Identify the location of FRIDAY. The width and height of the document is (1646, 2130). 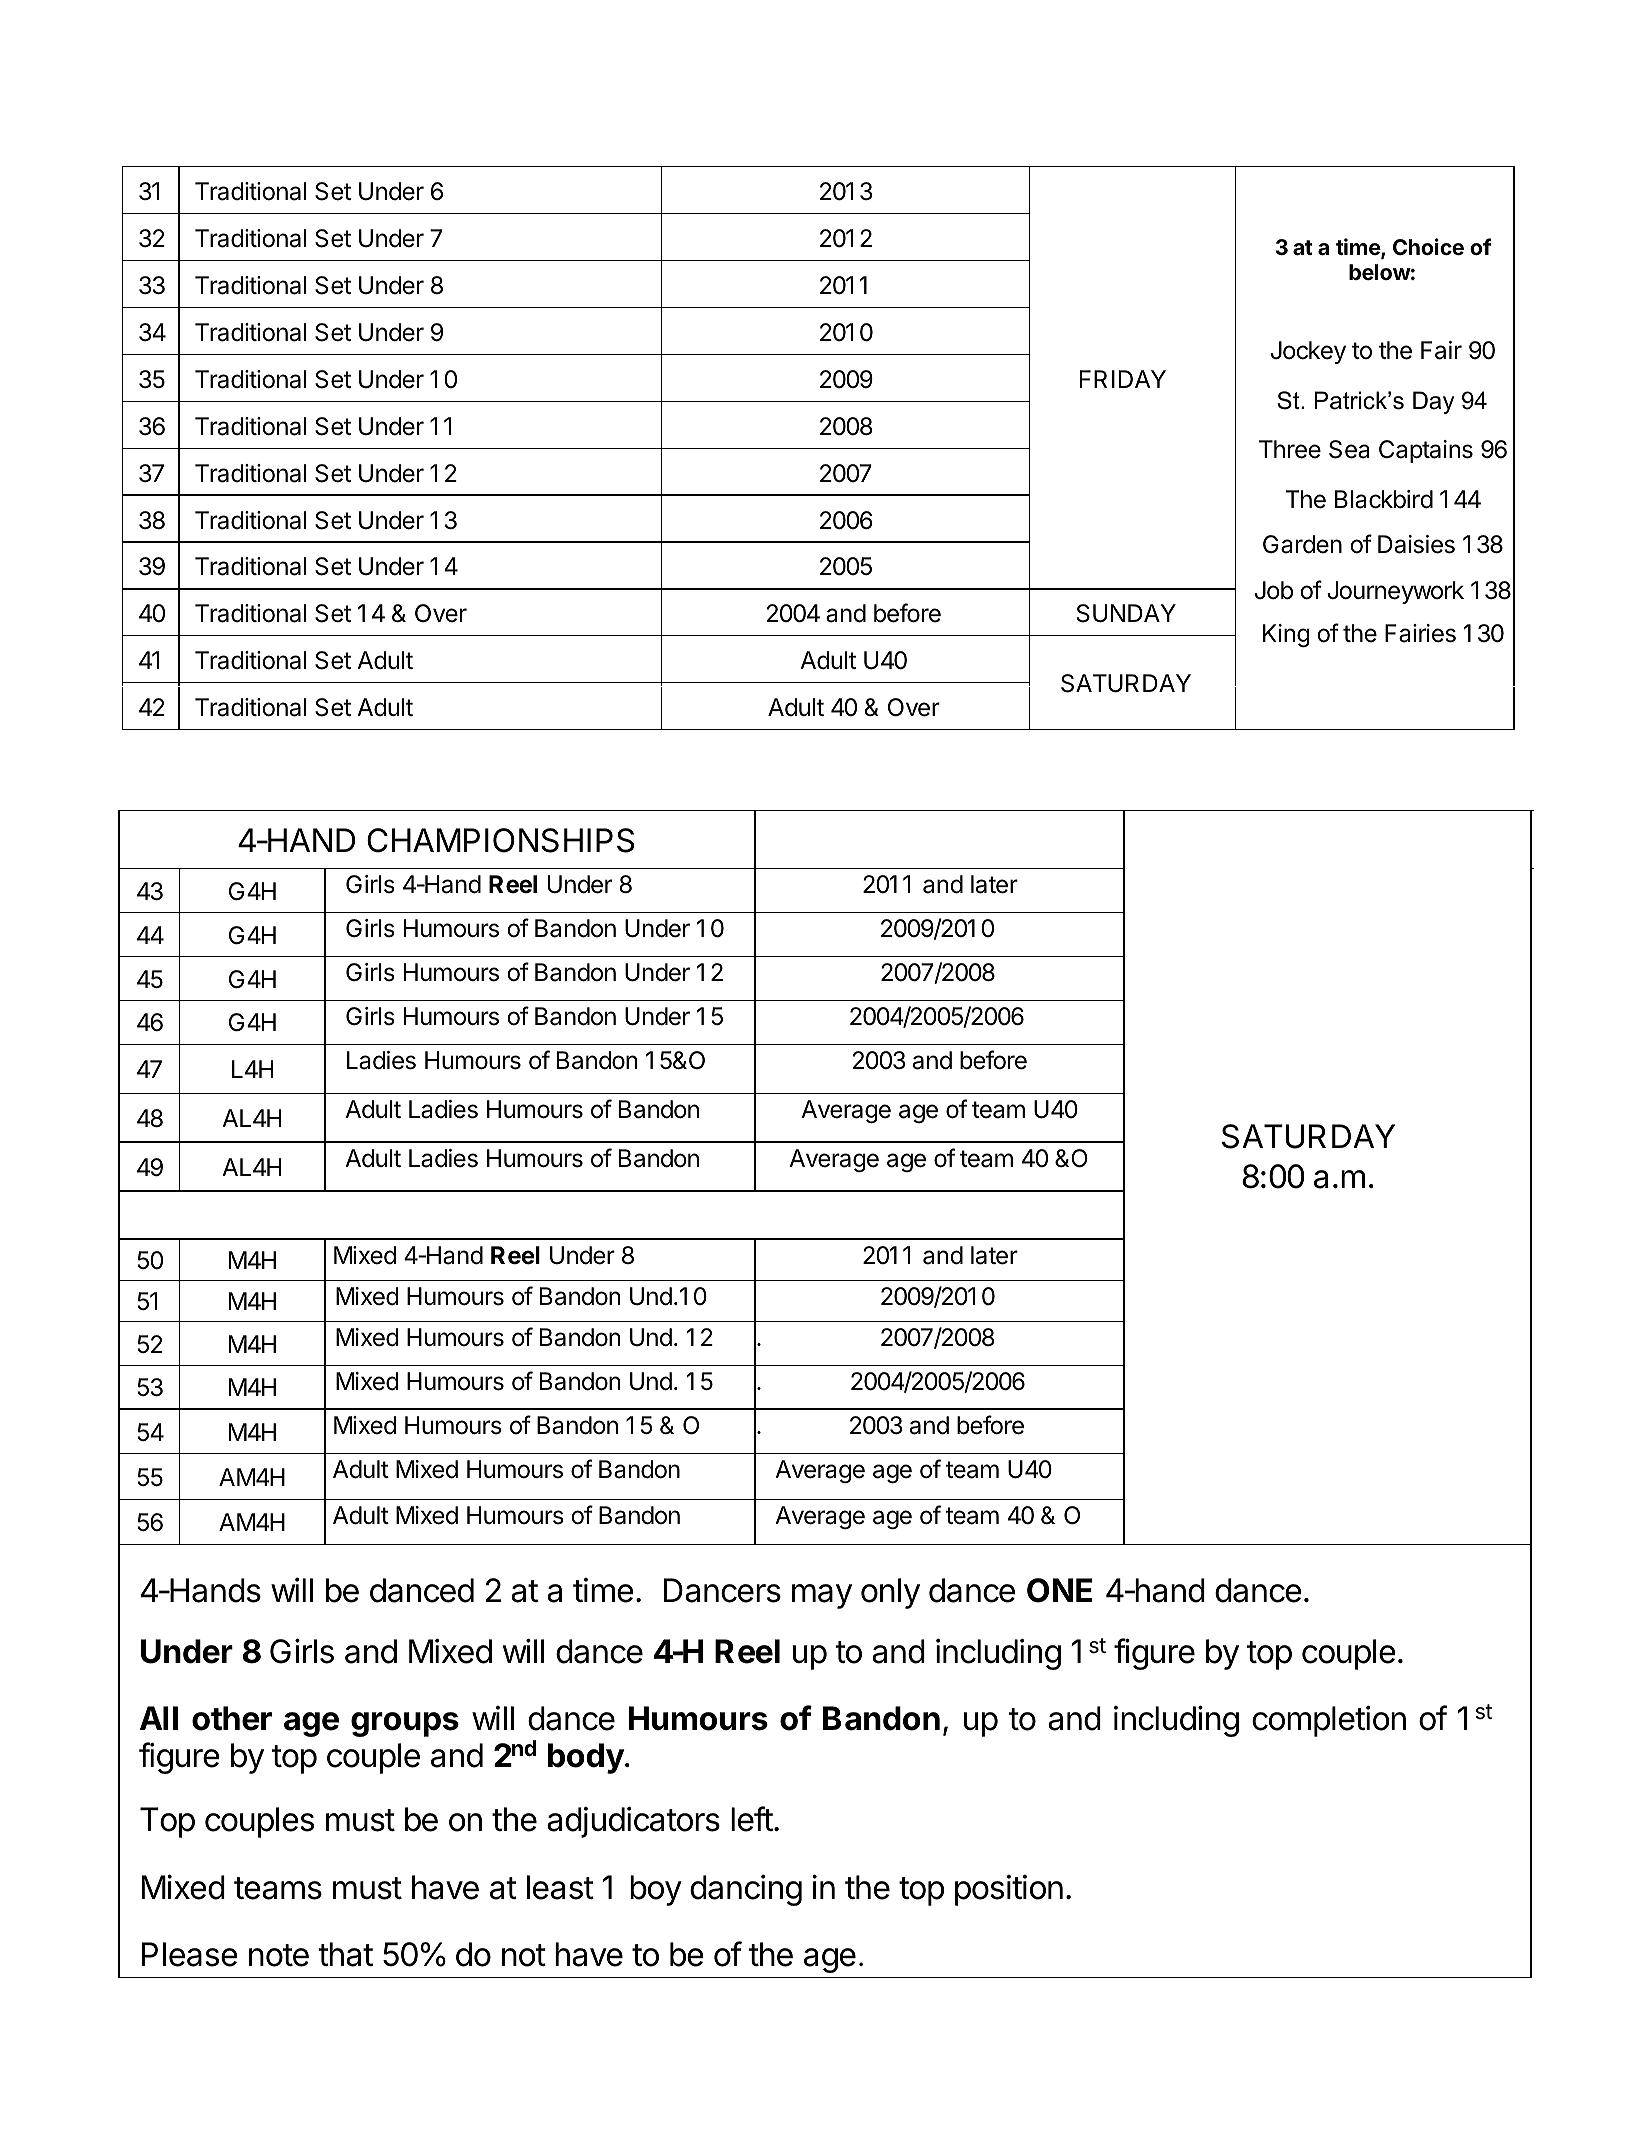
(1123, 379).
